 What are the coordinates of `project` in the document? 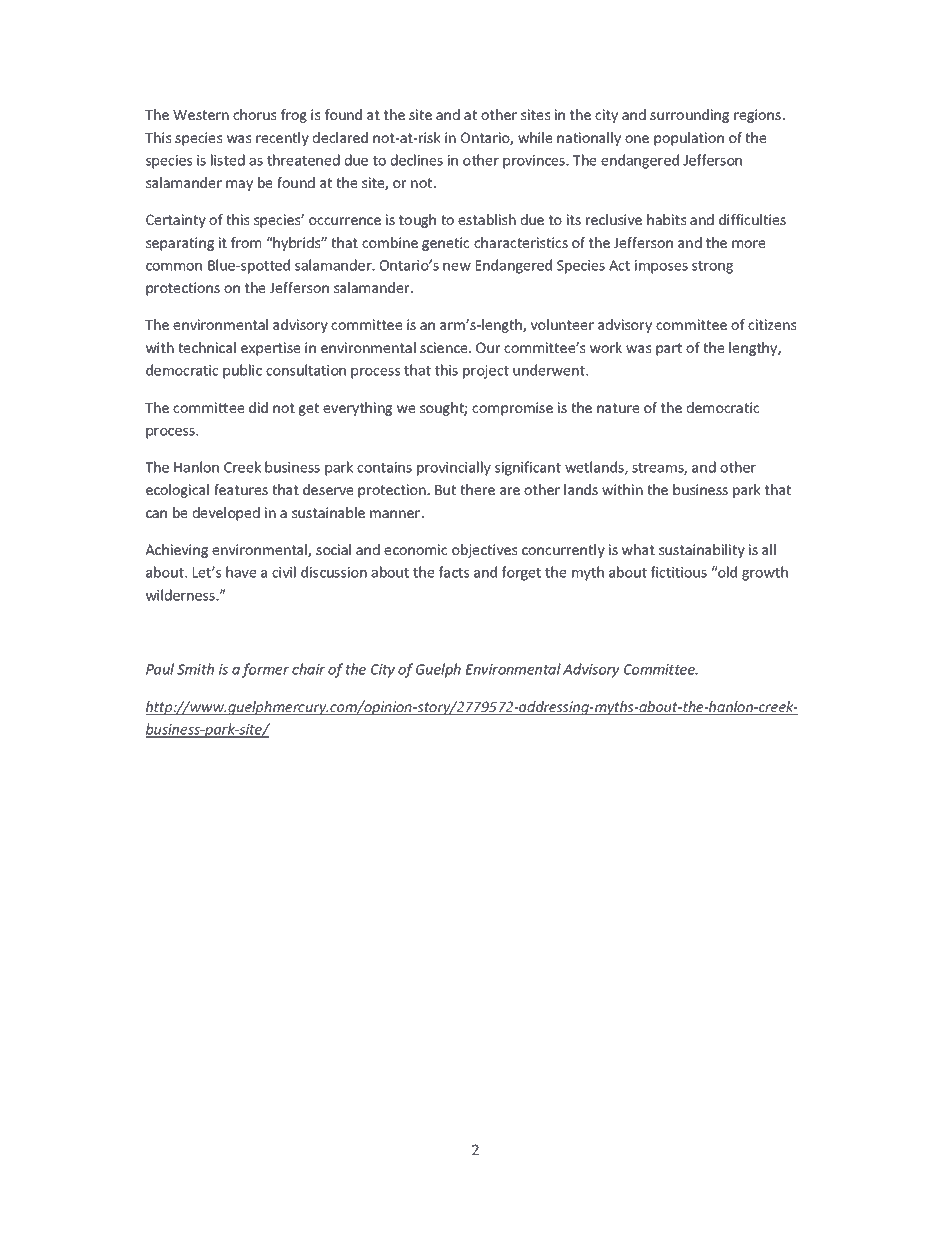 It's located at (486, 372).
